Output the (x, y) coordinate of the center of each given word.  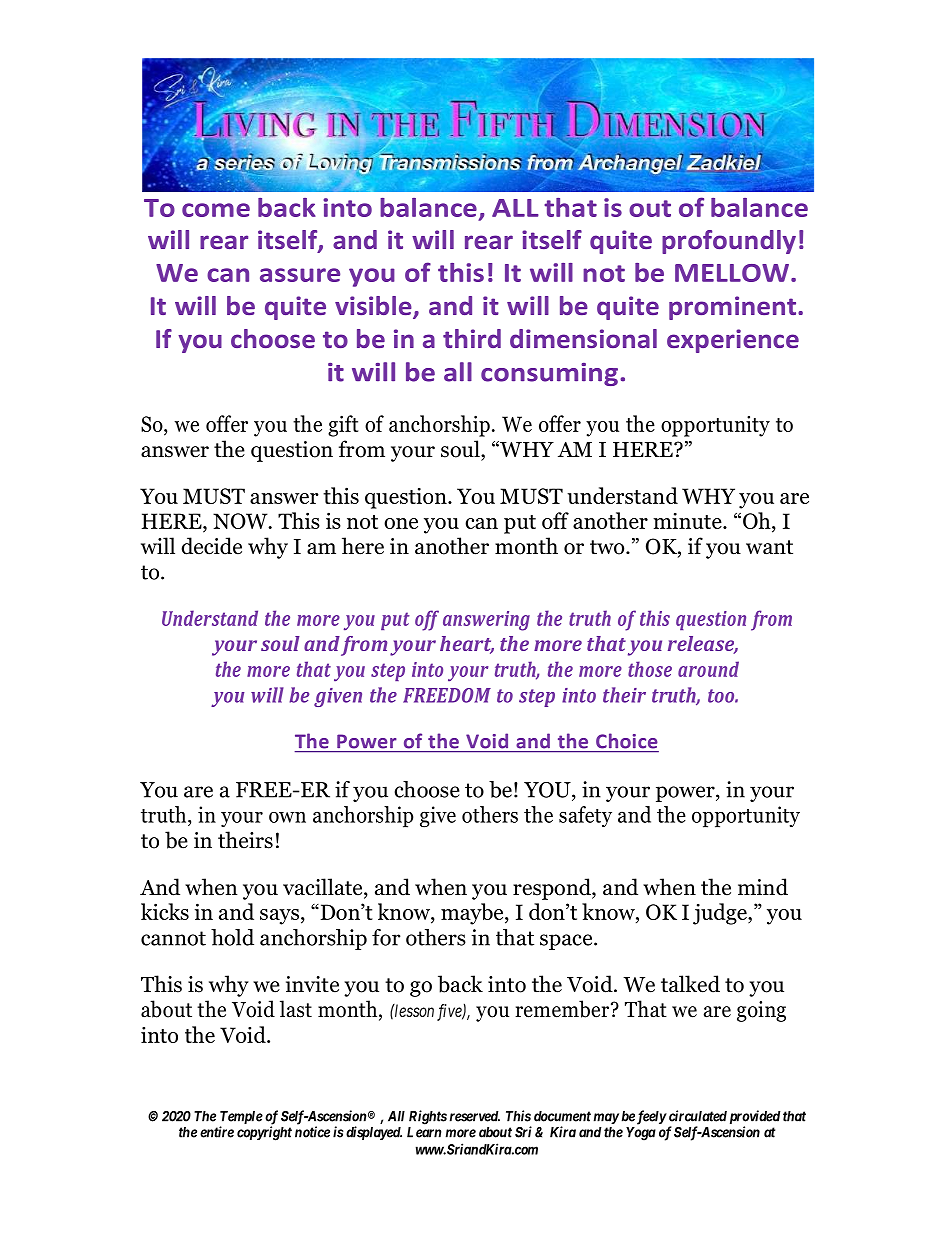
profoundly (729, 242)
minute (688, 521)
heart (467, 645)
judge (721, 914)
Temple (241, 1119)
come (216, 210)
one (401, 523)
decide (211, 546)
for (386, 937)
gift (343, 426)
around (708, 669)
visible (374, 307)
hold (232, 937)
